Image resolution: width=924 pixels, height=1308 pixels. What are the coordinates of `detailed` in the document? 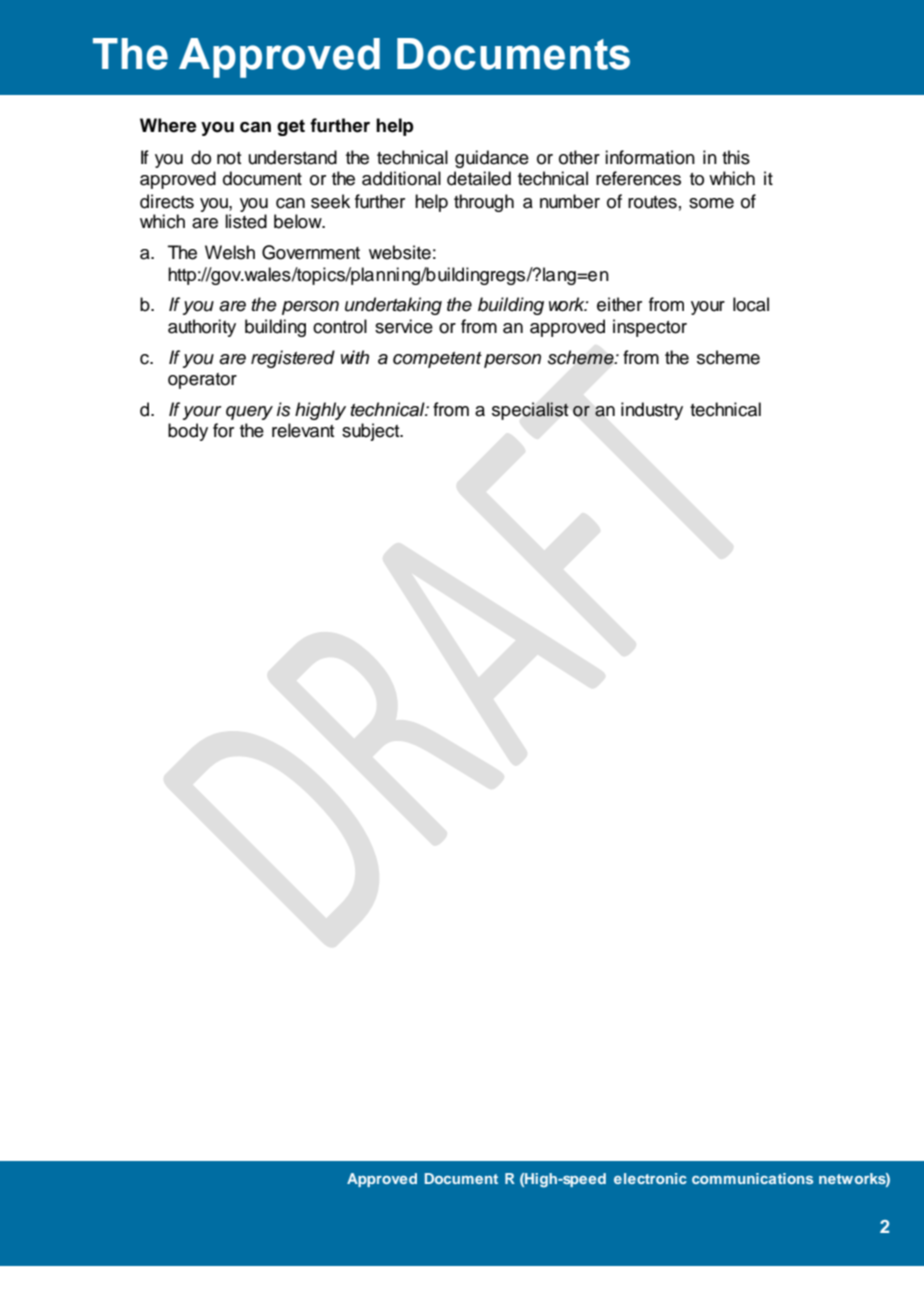 It's located at (479, 178).
